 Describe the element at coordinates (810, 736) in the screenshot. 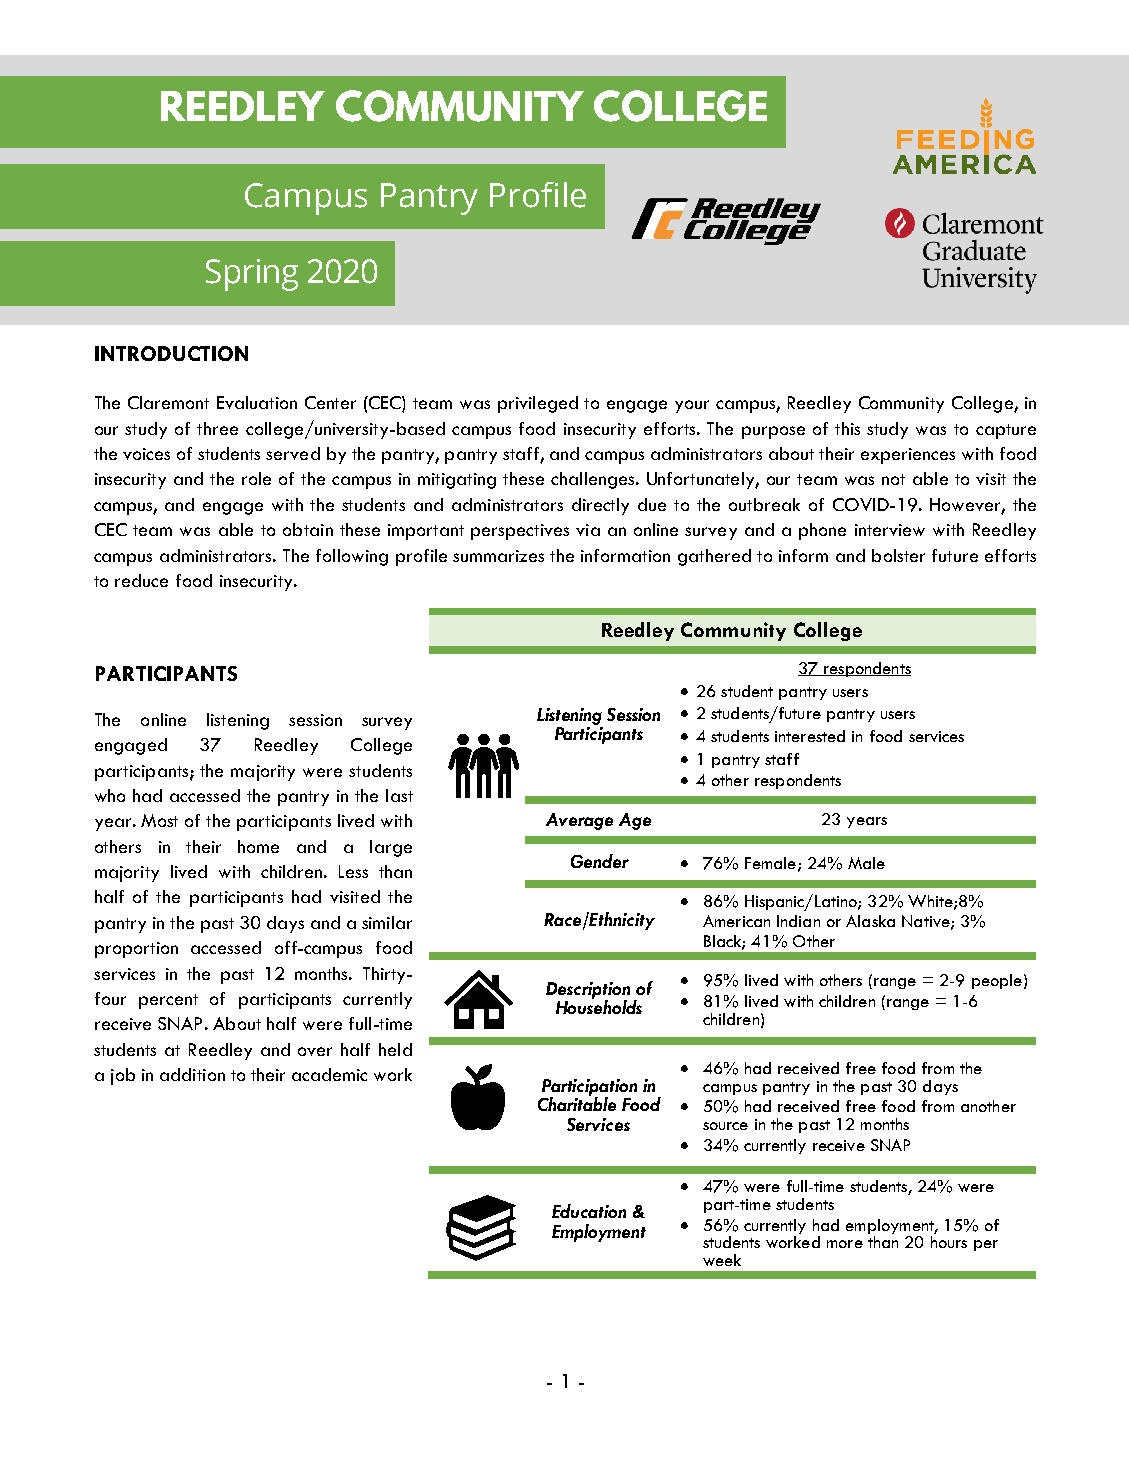

I see `interested` at that location.
